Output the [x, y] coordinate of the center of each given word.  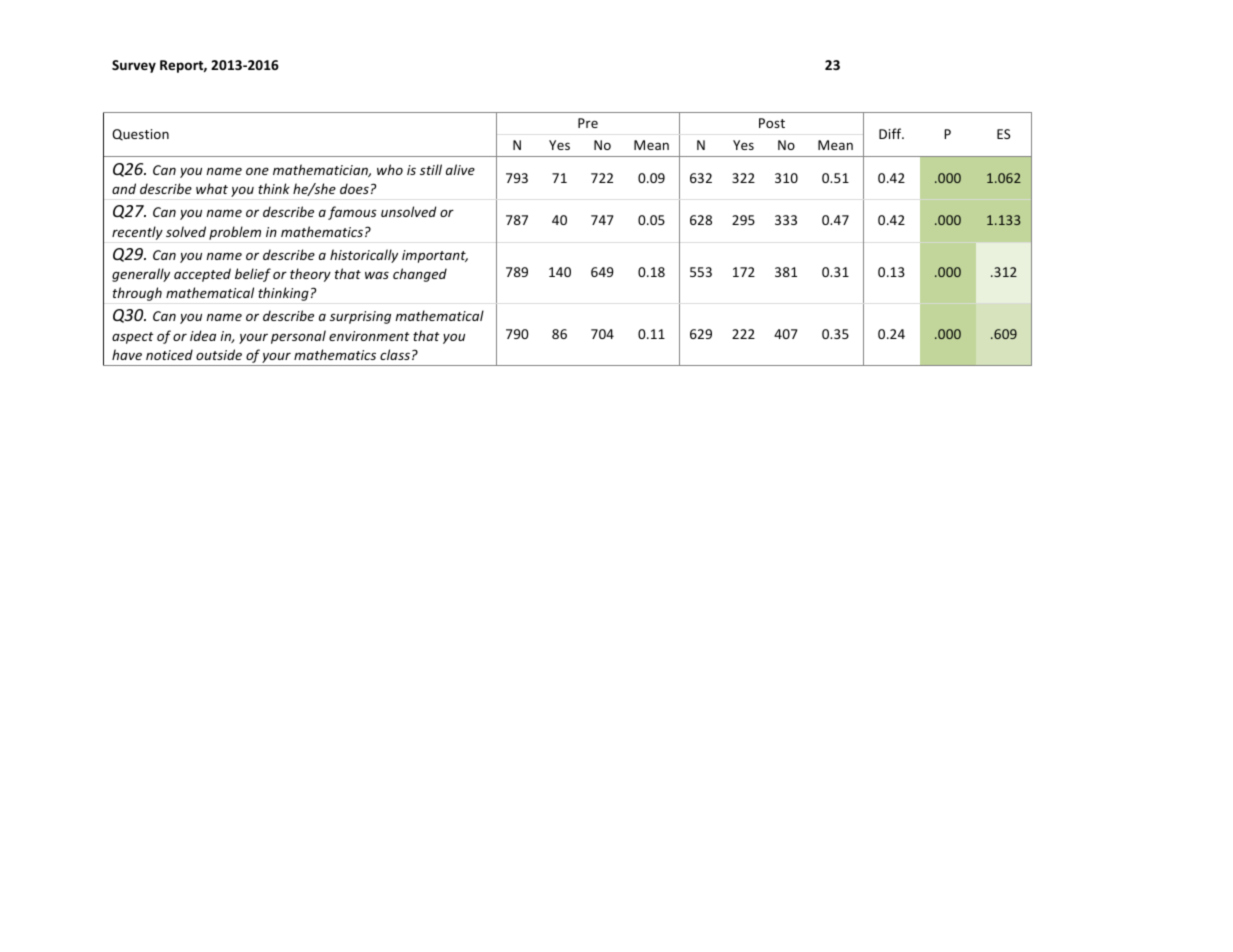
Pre [588, 123]
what [212, 188]
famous [352, 213]
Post [772, 123]
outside [219, 354]
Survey [134, 66]
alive [460, 169]
